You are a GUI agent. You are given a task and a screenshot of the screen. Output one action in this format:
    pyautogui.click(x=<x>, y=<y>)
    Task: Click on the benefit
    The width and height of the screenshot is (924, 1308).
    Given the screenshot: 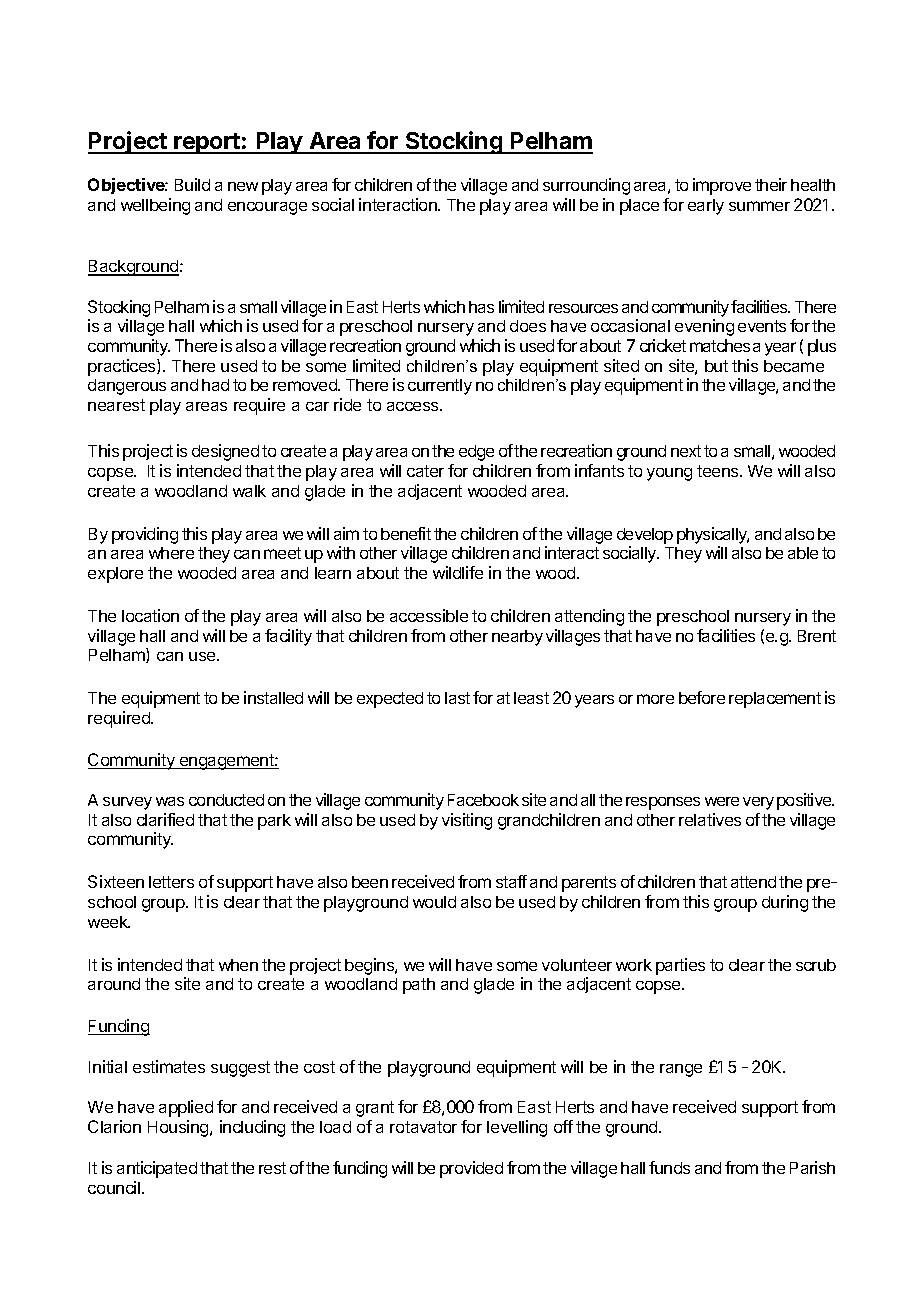 What is the action you would take?
    pyautogui.click(x=406, y=533)
